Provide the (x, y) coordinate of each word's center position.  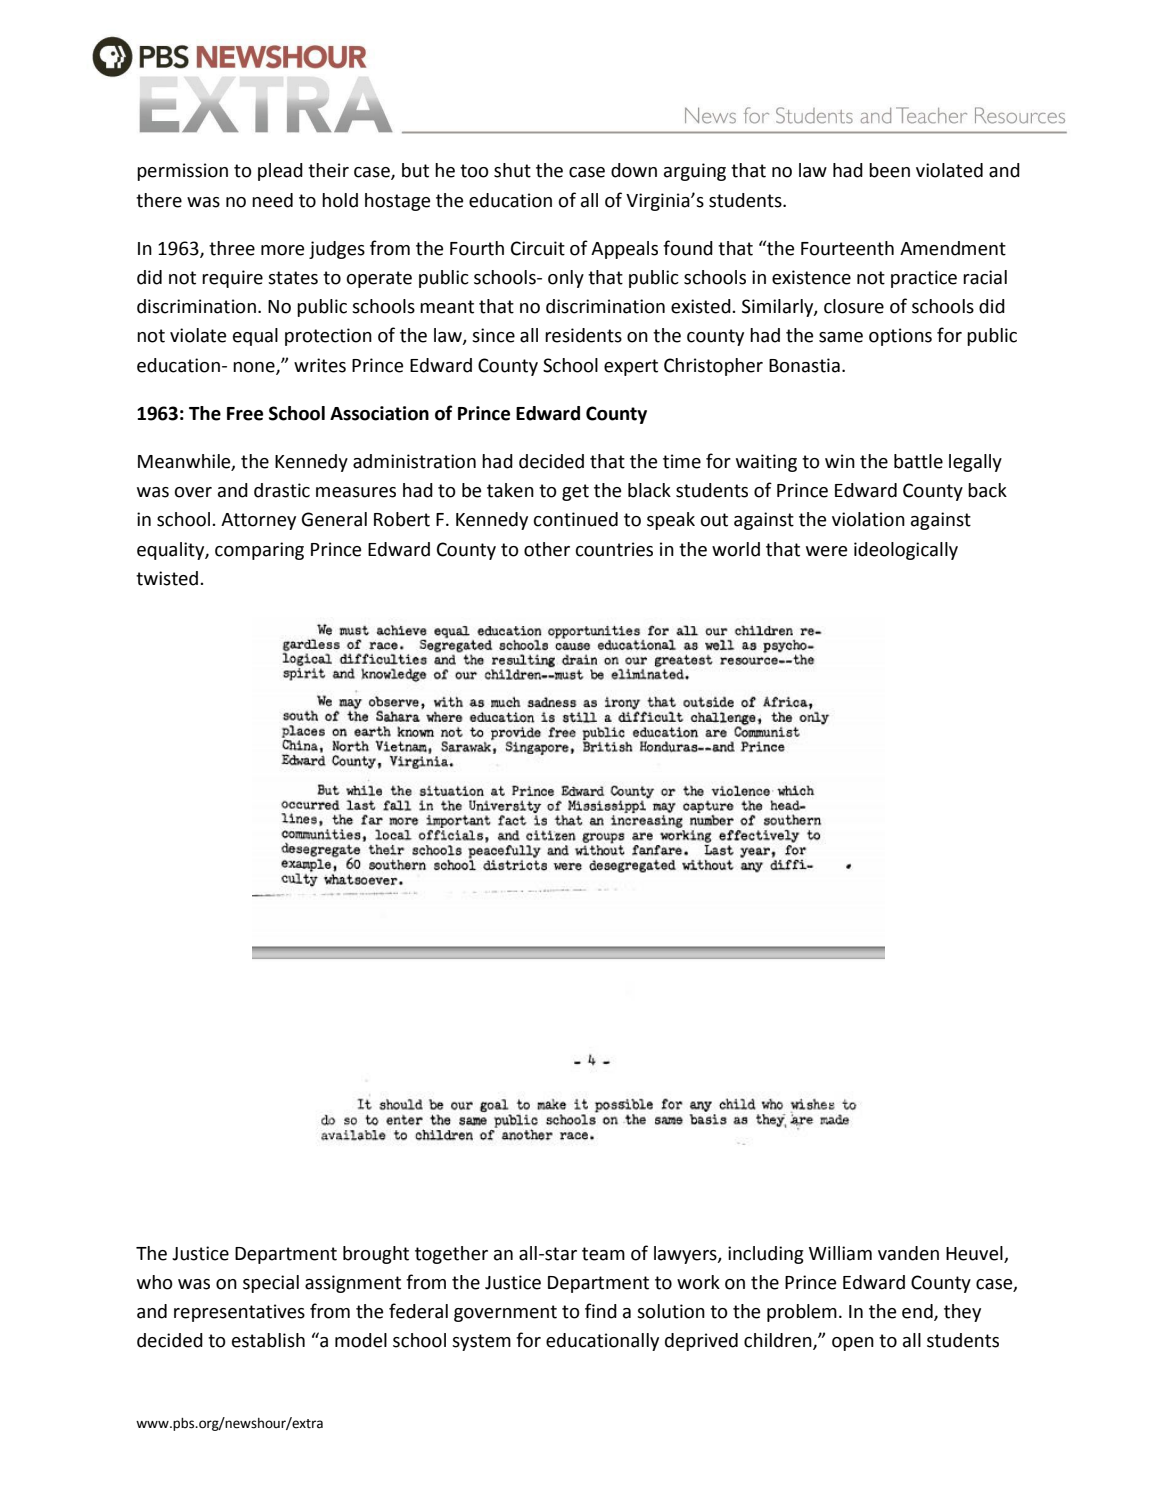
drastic (282, 490)
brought (376, 1255)
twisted (168, 578)
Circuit (538, 248)
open (853, 1344)
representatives (239, 1313)
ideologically (906, 551)
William (840, 1253)
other (547, 549)
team (603, 1254)
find (601, 1311)
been (889, 170)
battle (918, 461)
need (272, 200)
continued (576, 519)
